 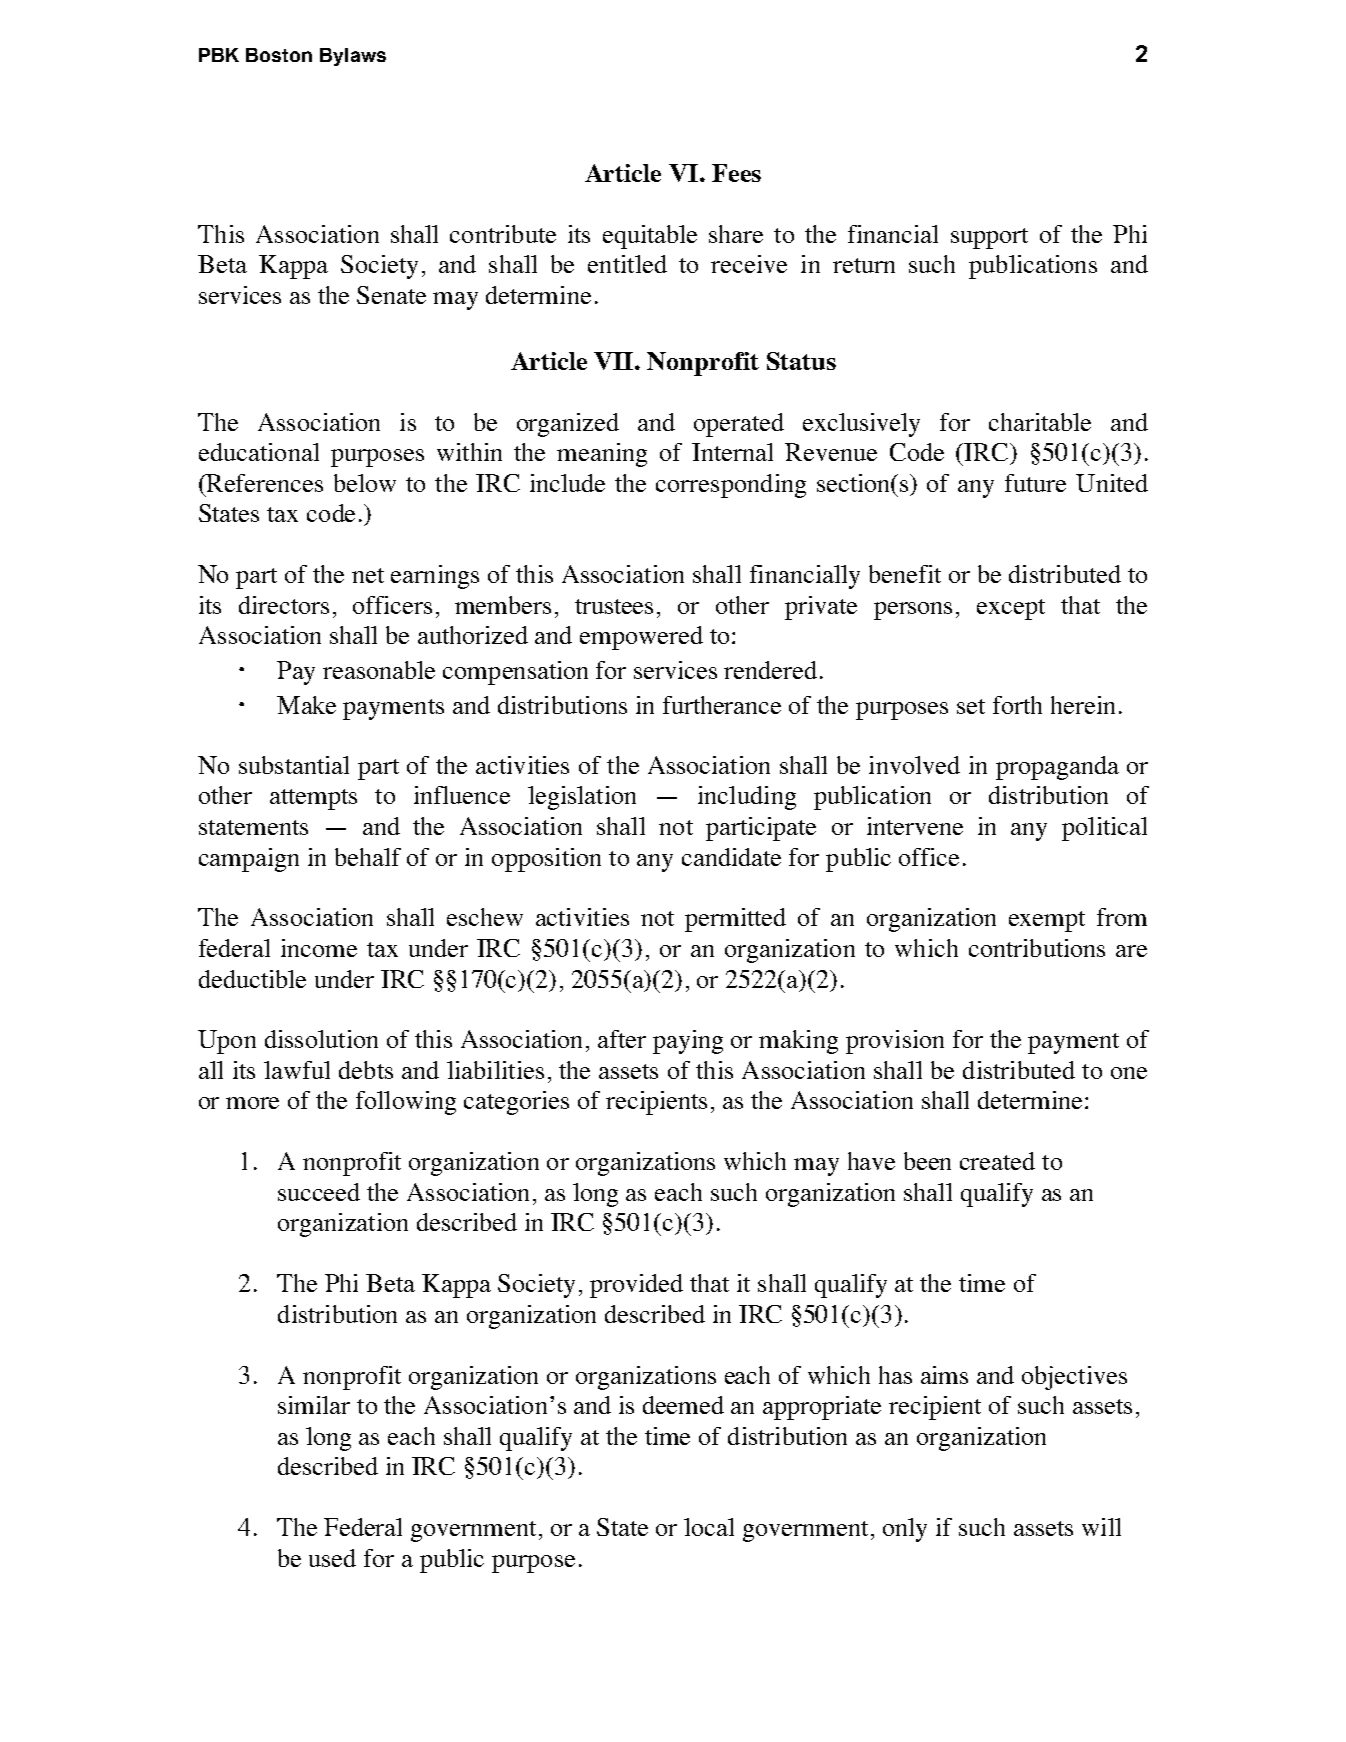 I want to click on including, so click(x=747, y=798).
